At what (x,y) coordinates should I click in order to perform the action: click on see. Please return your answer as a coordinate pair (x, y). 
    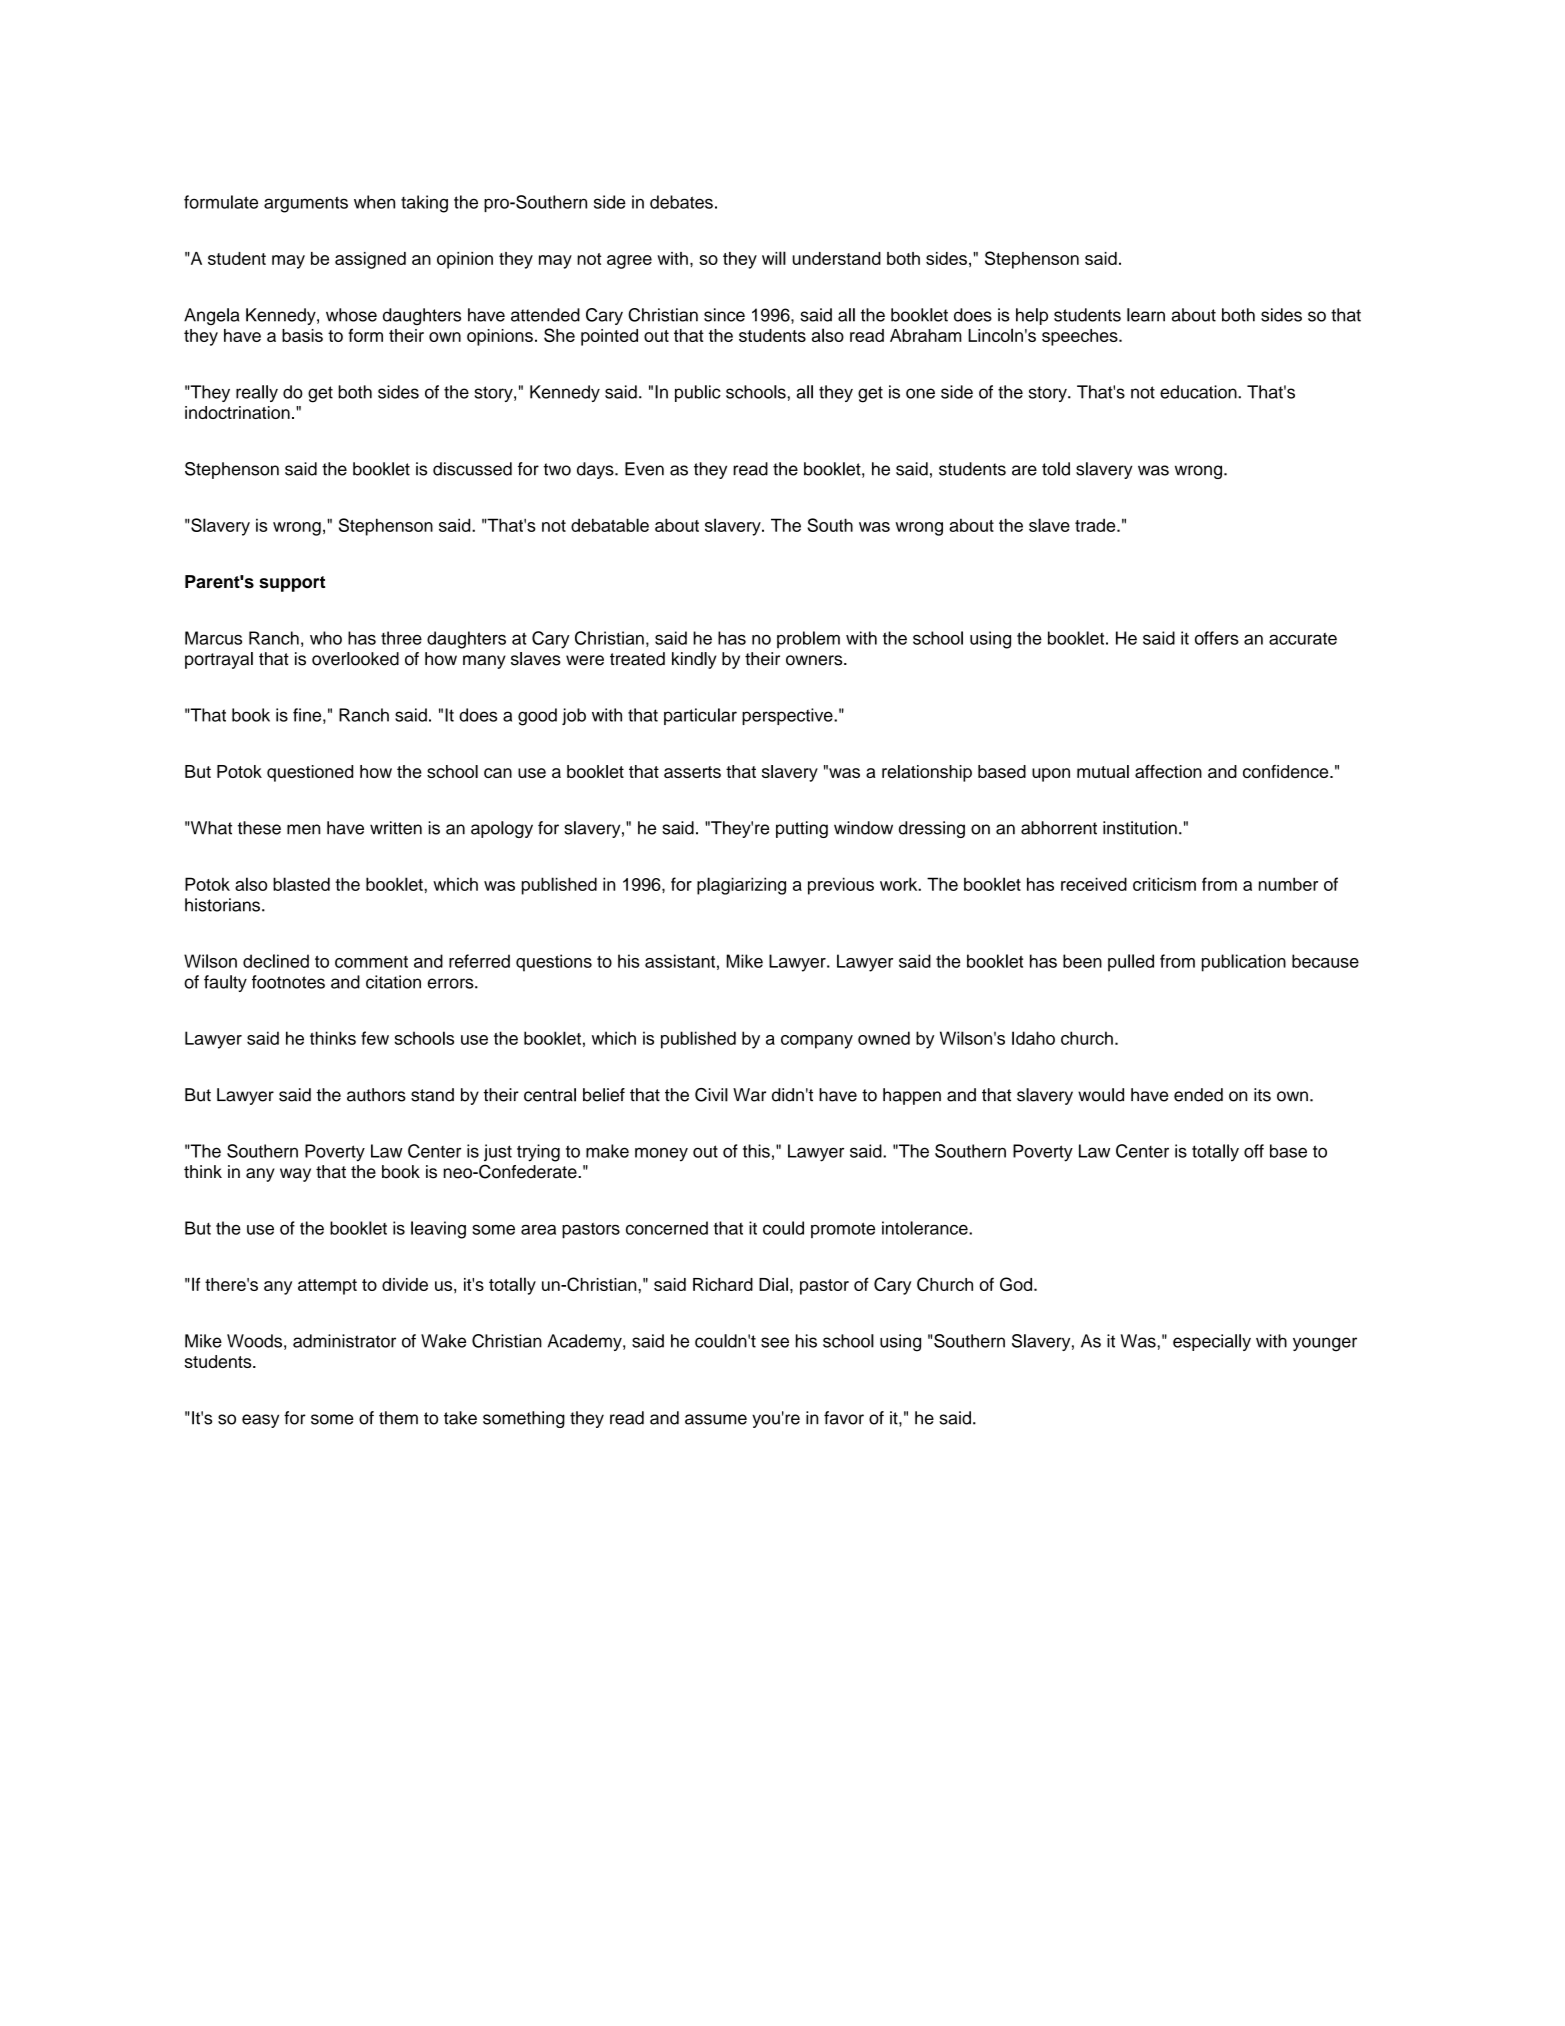
    Looking at the image, I should click on (775, 1342).
